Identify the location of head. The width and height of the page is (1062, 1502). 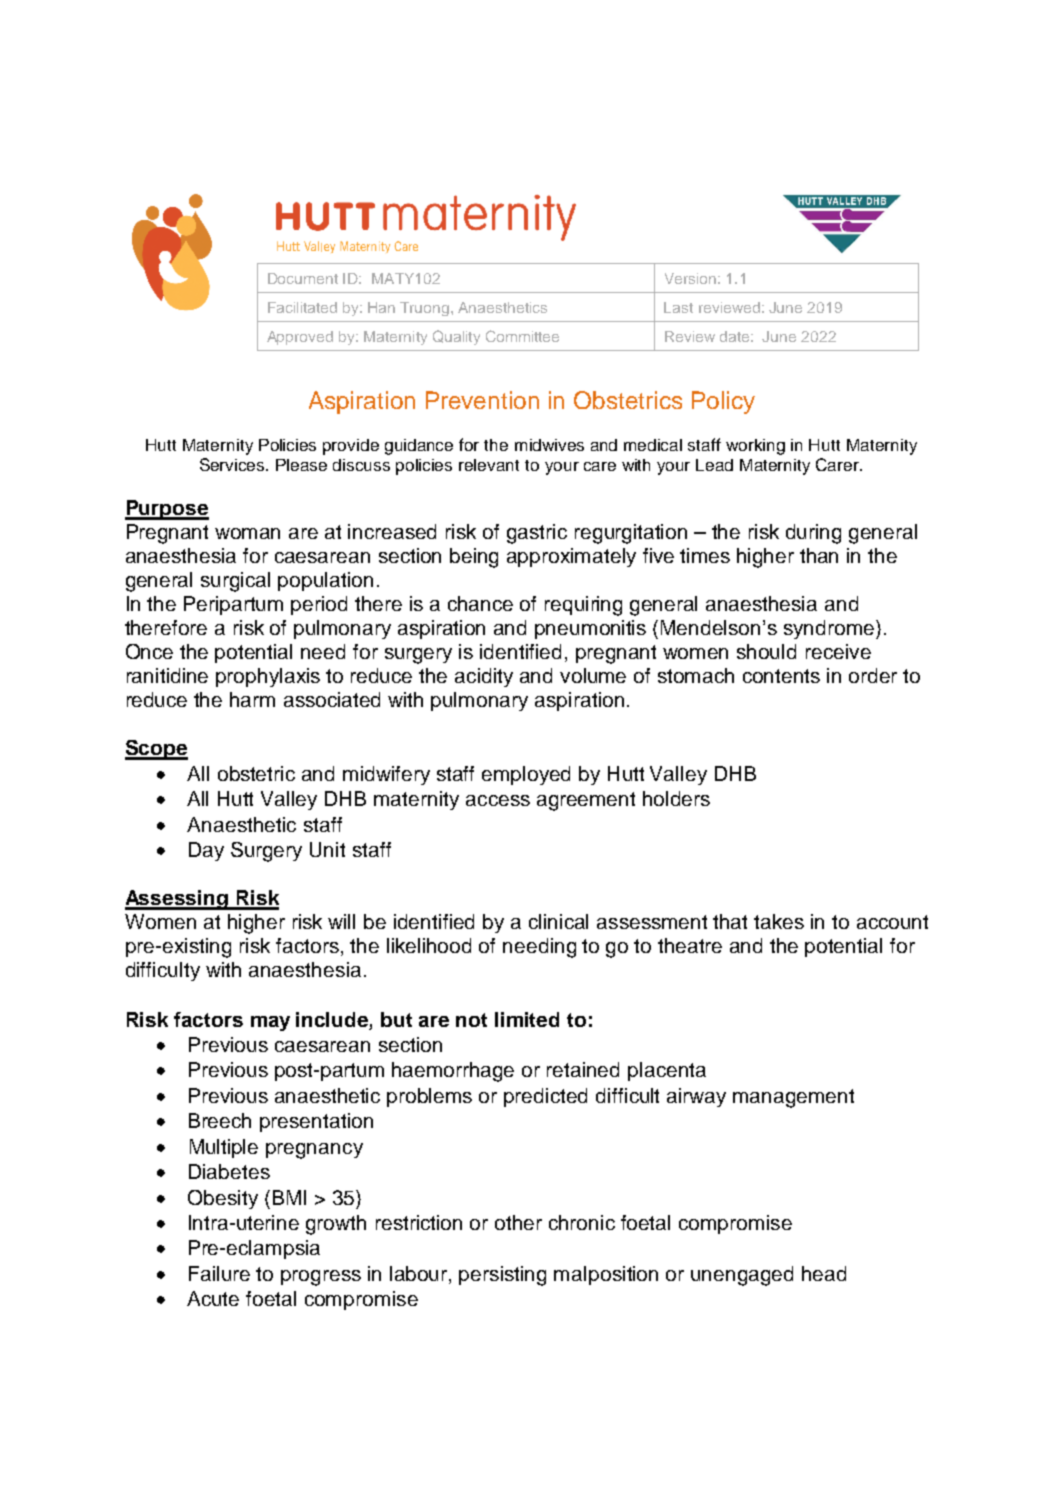
(824, 1273).
